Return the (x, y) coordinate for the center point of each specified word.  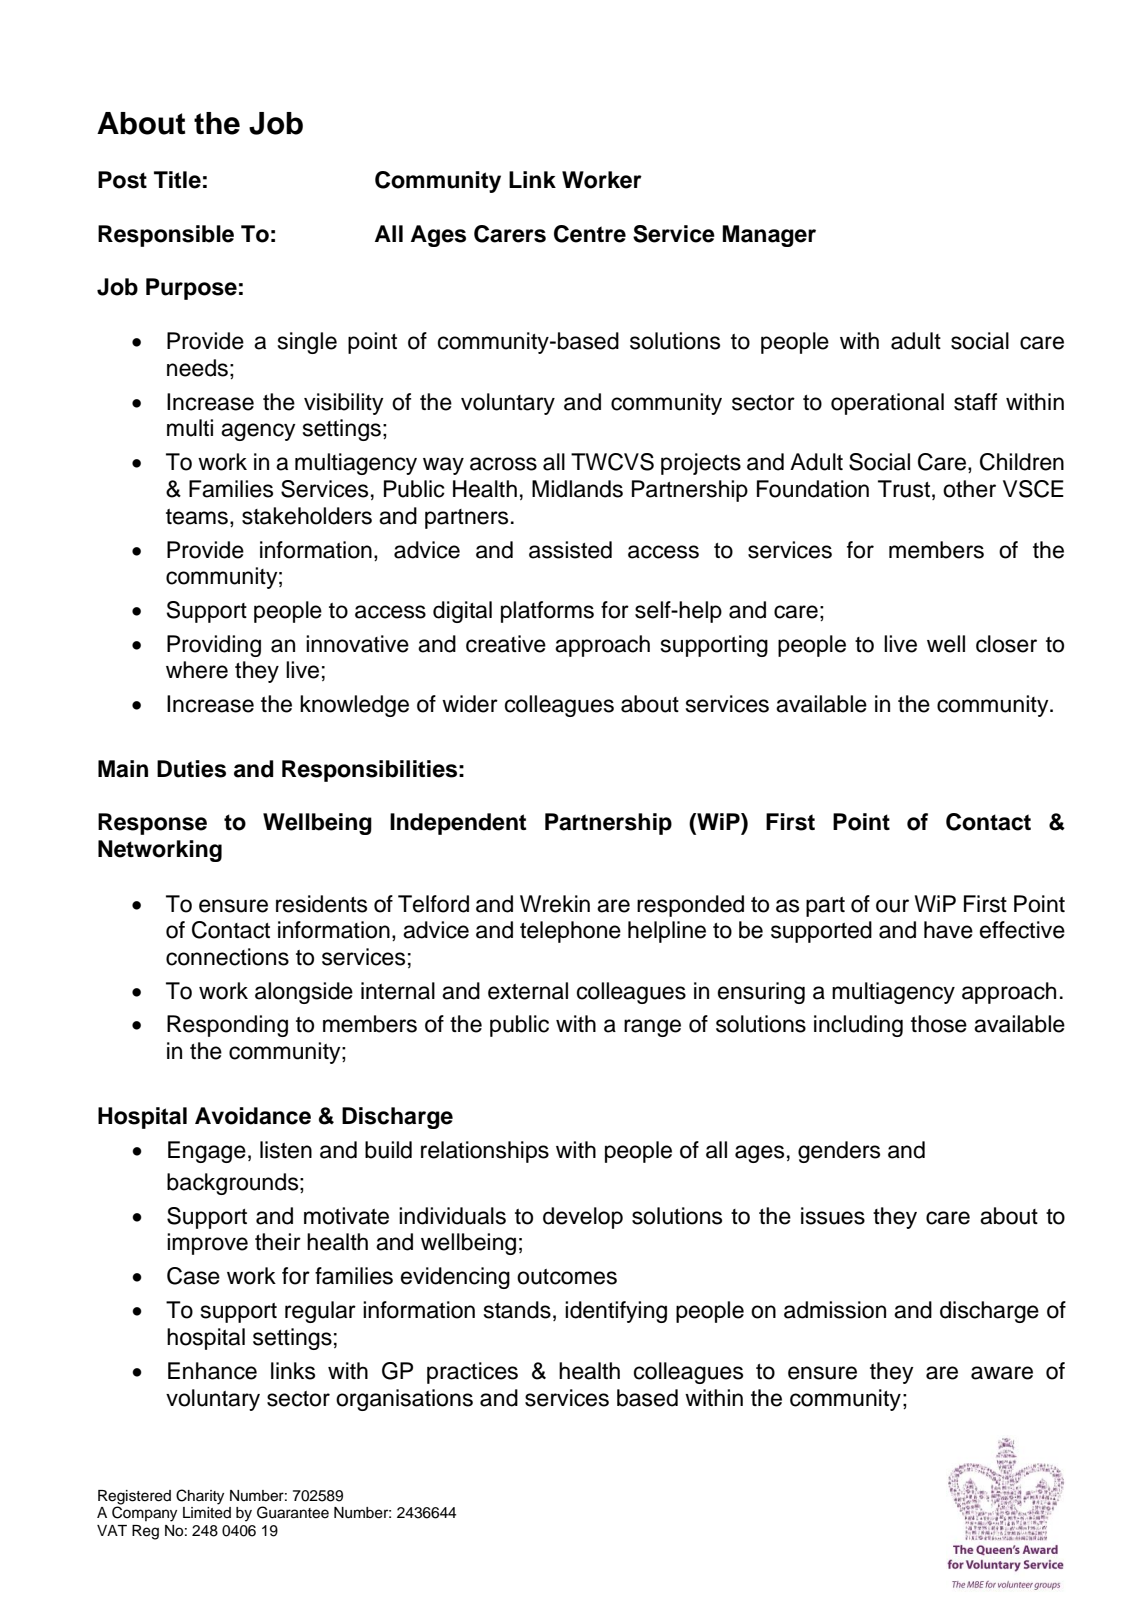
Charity (200, 1497)
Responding (227, 1026)
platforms (547, 612)
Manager (769, 236)
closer (1006, 644)
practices (472, 1373)
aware (1002, 1373)
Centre (590, 234)
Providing (214, 646)
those (939, 1024)
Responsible (166, 236)
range (652, 1028)
